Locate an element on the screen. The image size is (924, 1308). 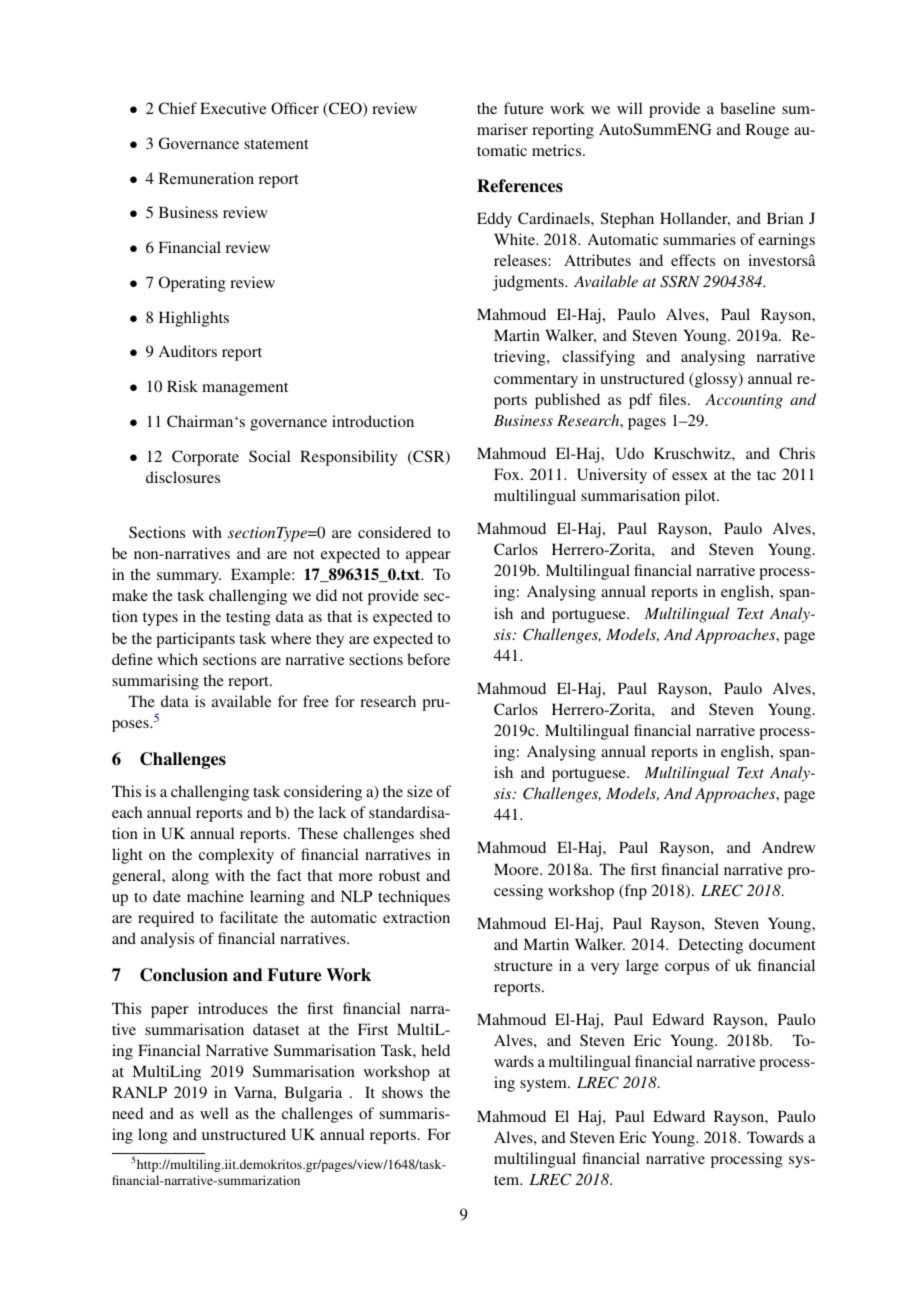
pilot is located at coordinates (701, 497).
